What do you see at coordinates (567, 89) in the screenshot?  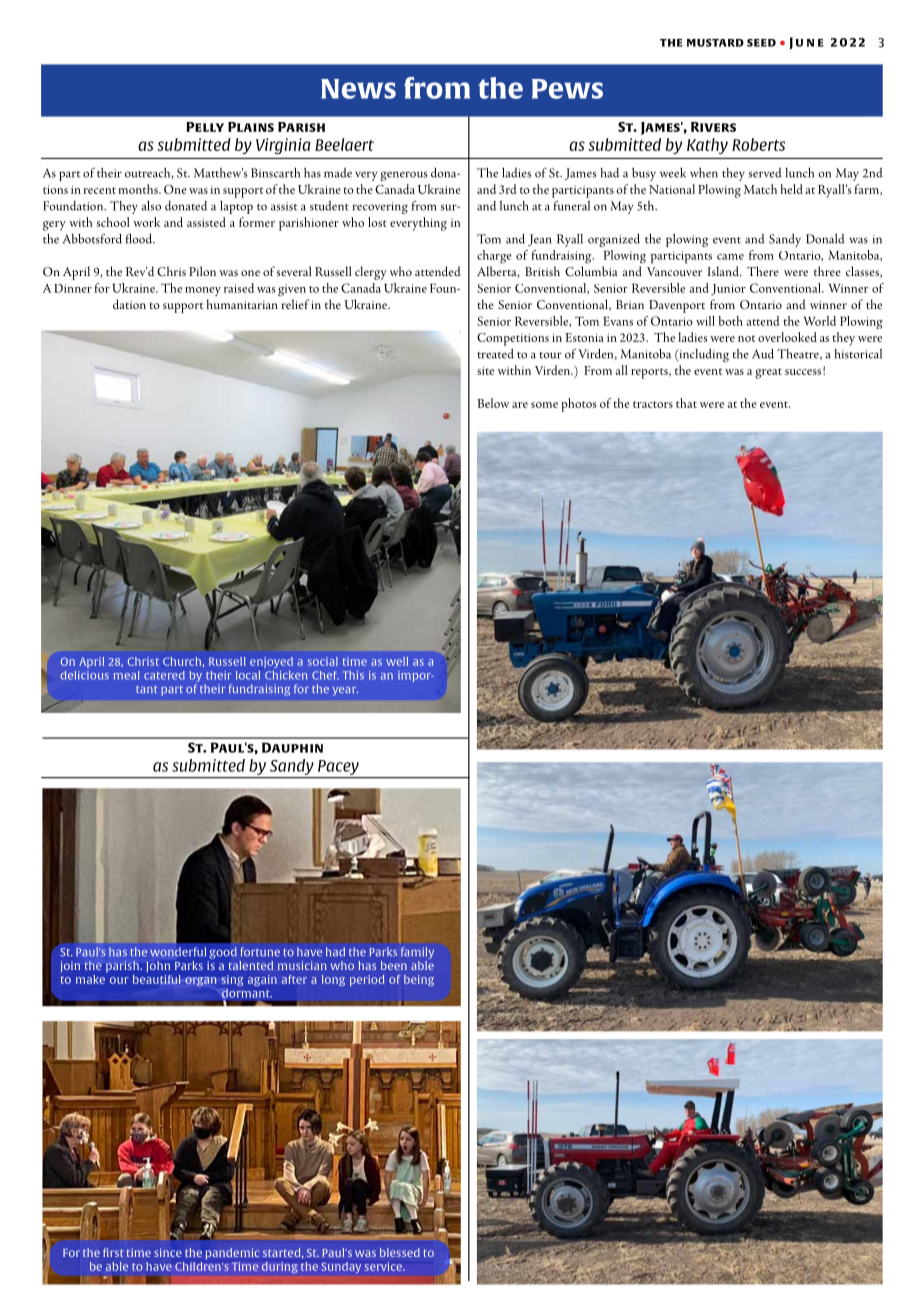 I see `Pews` at bounding box center [567, 89].
